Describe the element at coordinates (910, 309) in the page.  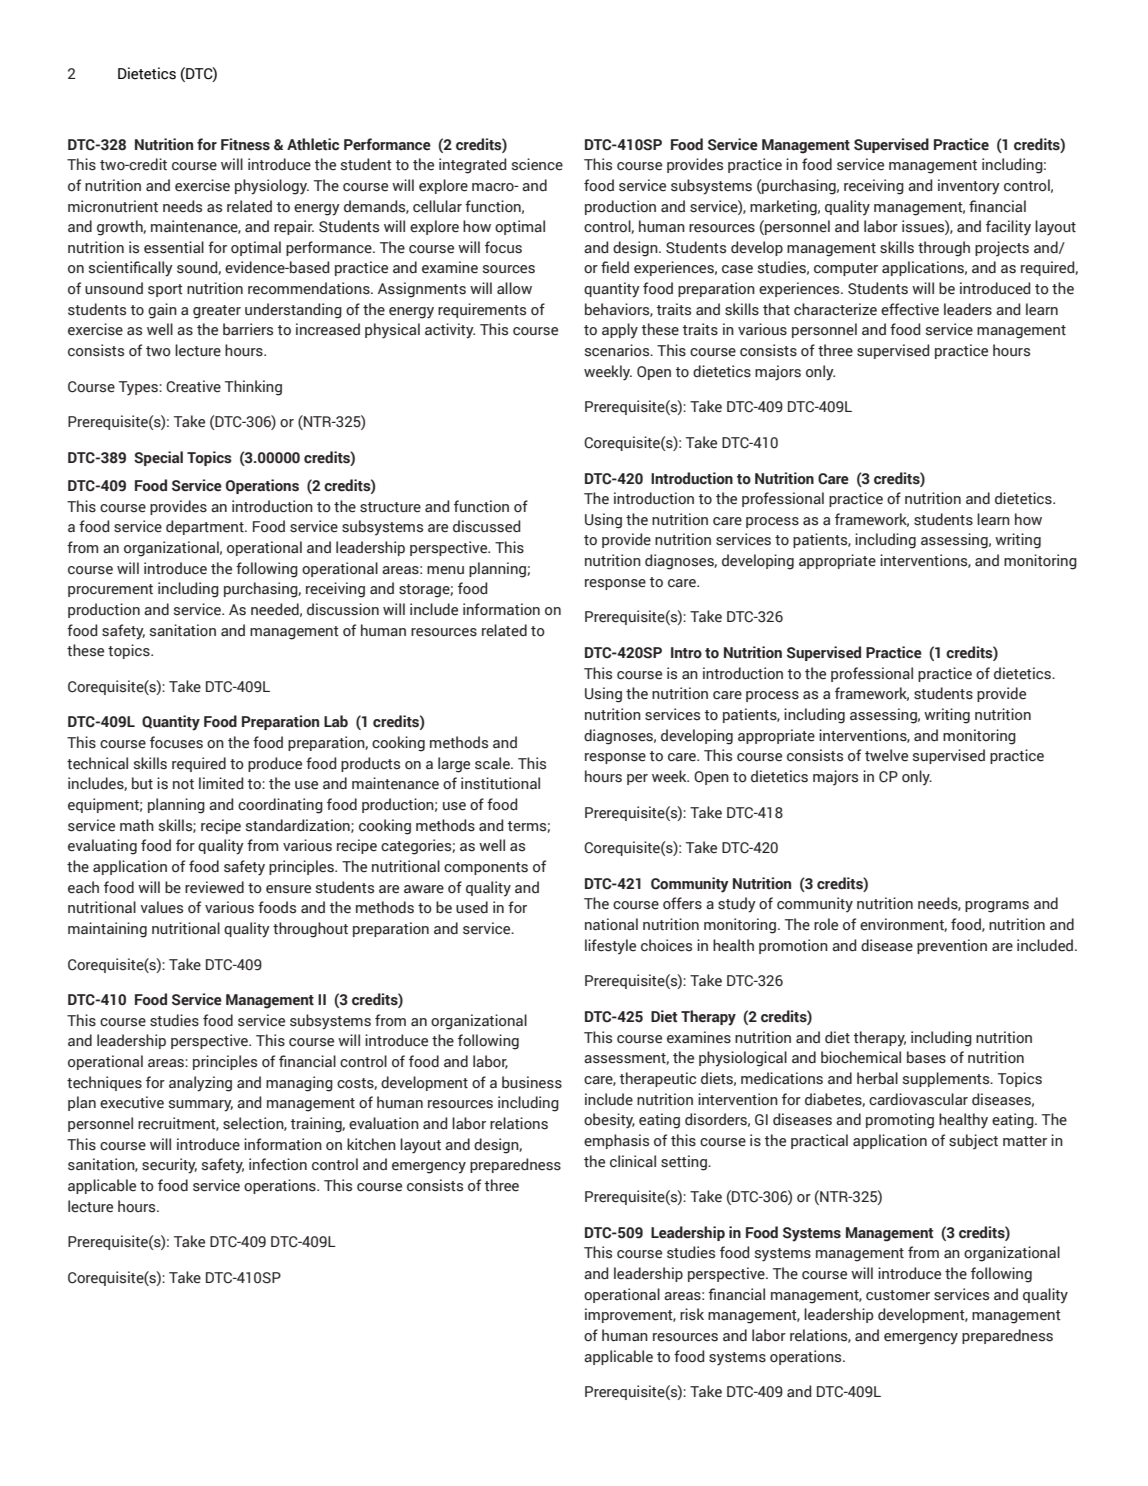
I see `effective` at that location.
